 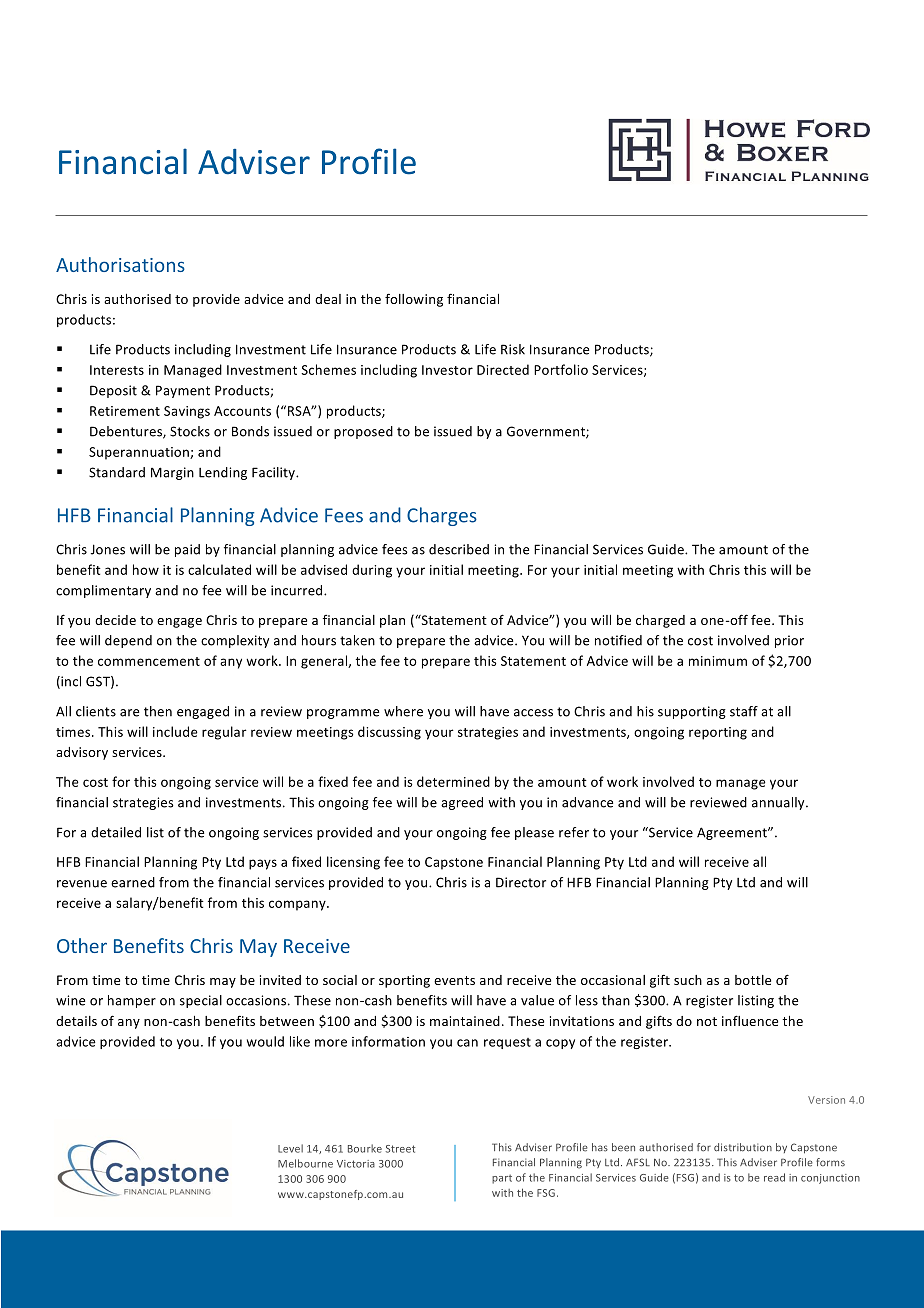 I want to click on described, so click(x=459, y=549).
